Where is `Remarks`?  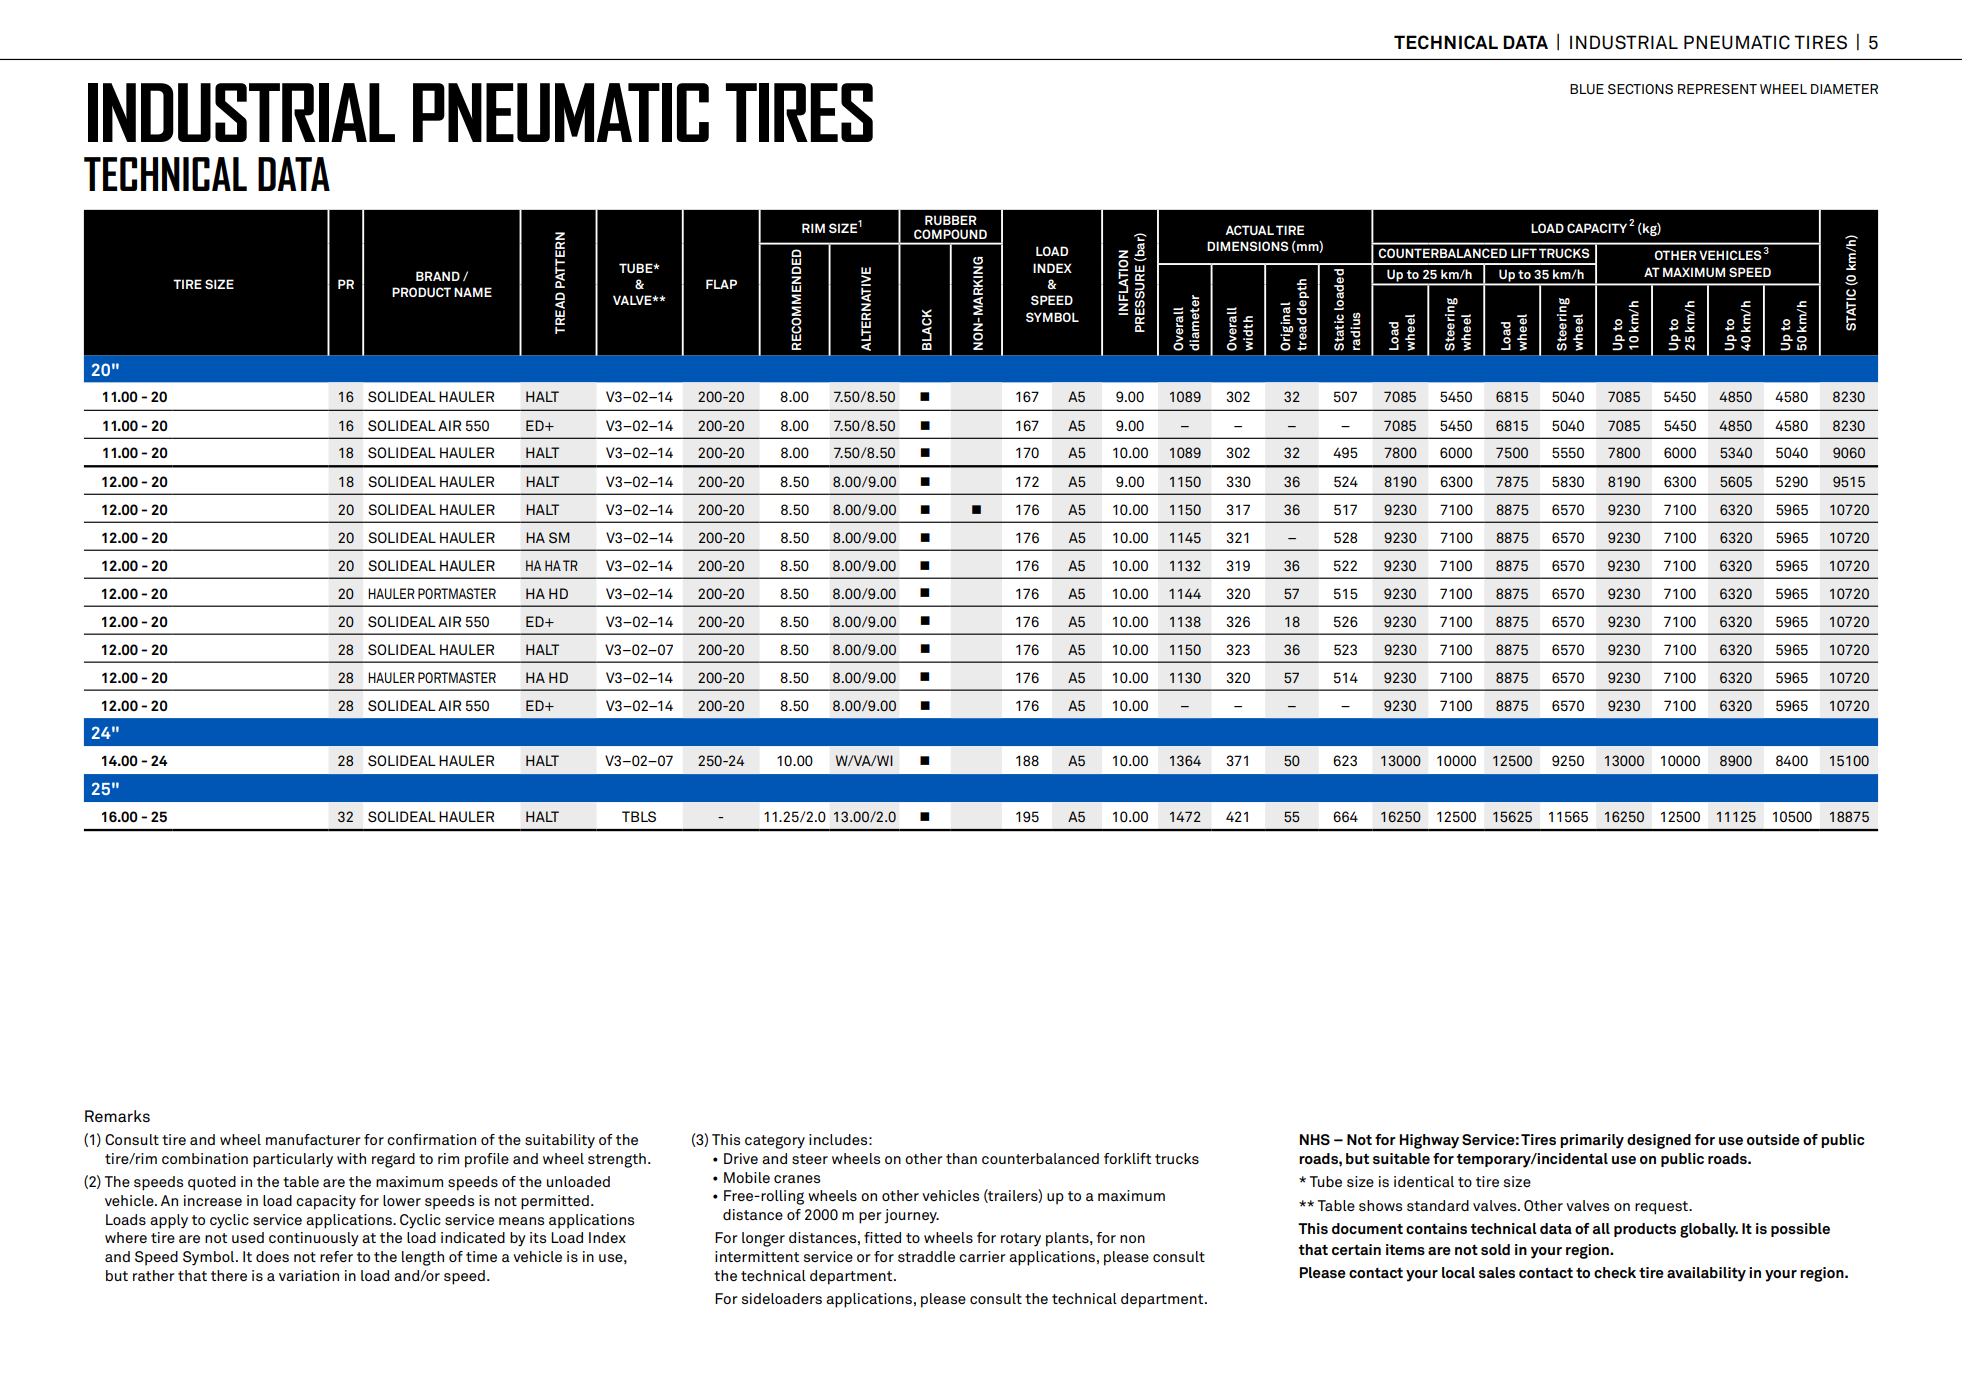
Remarks is located at coordinates (117, 1116).
